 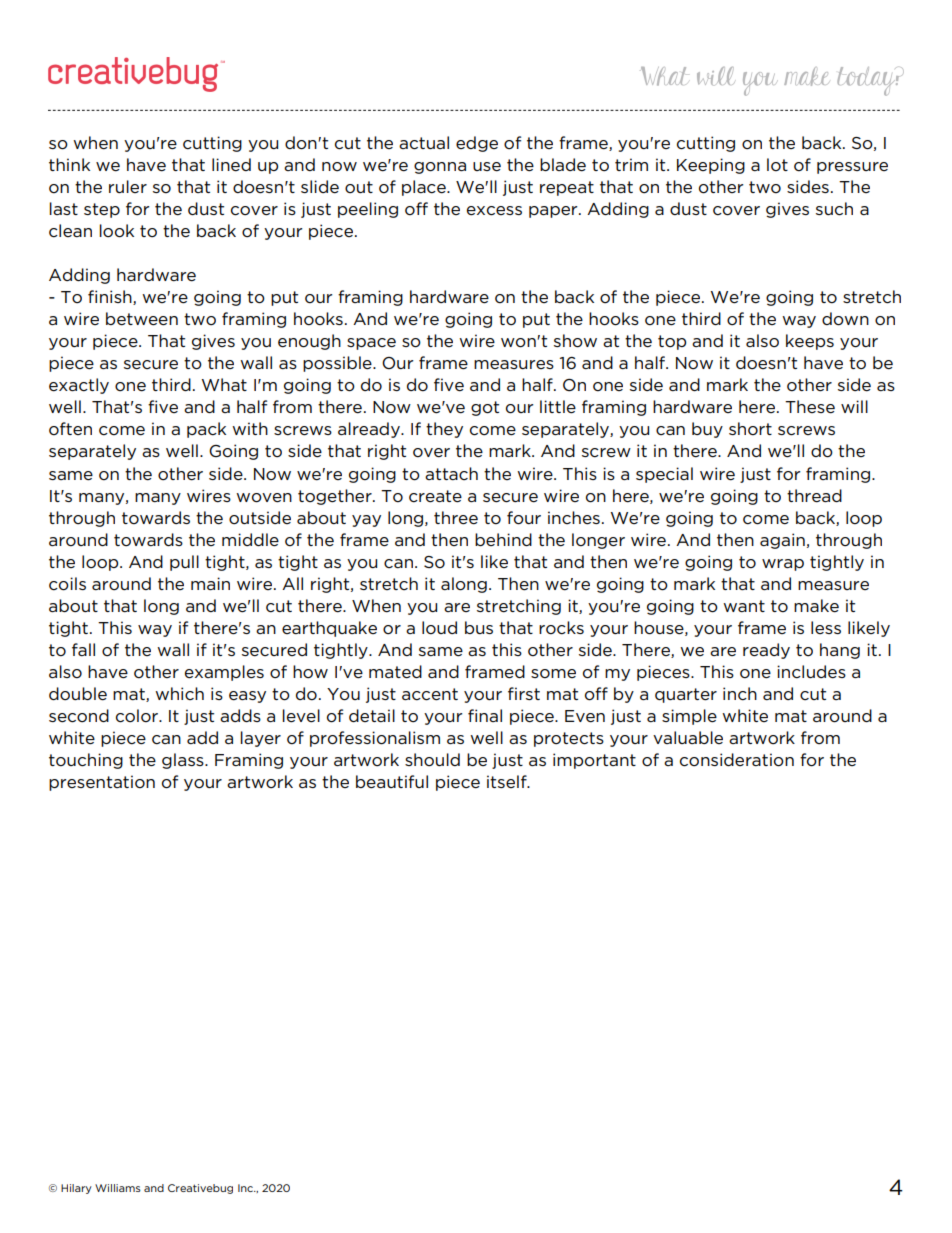 I want to click on important, so click(x=594, y=761).
